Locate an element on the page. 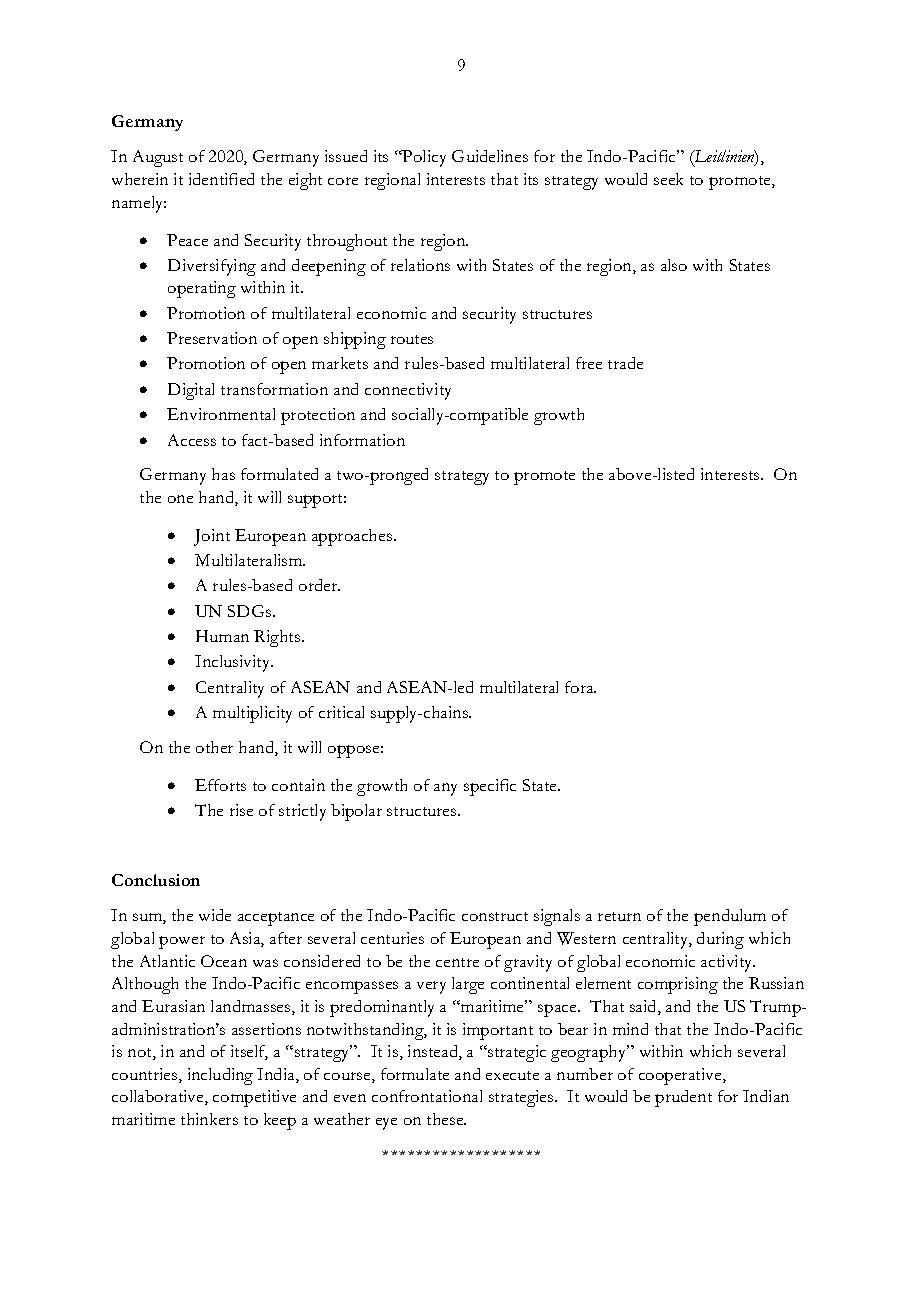  return is located at coordinates (619, 916).
